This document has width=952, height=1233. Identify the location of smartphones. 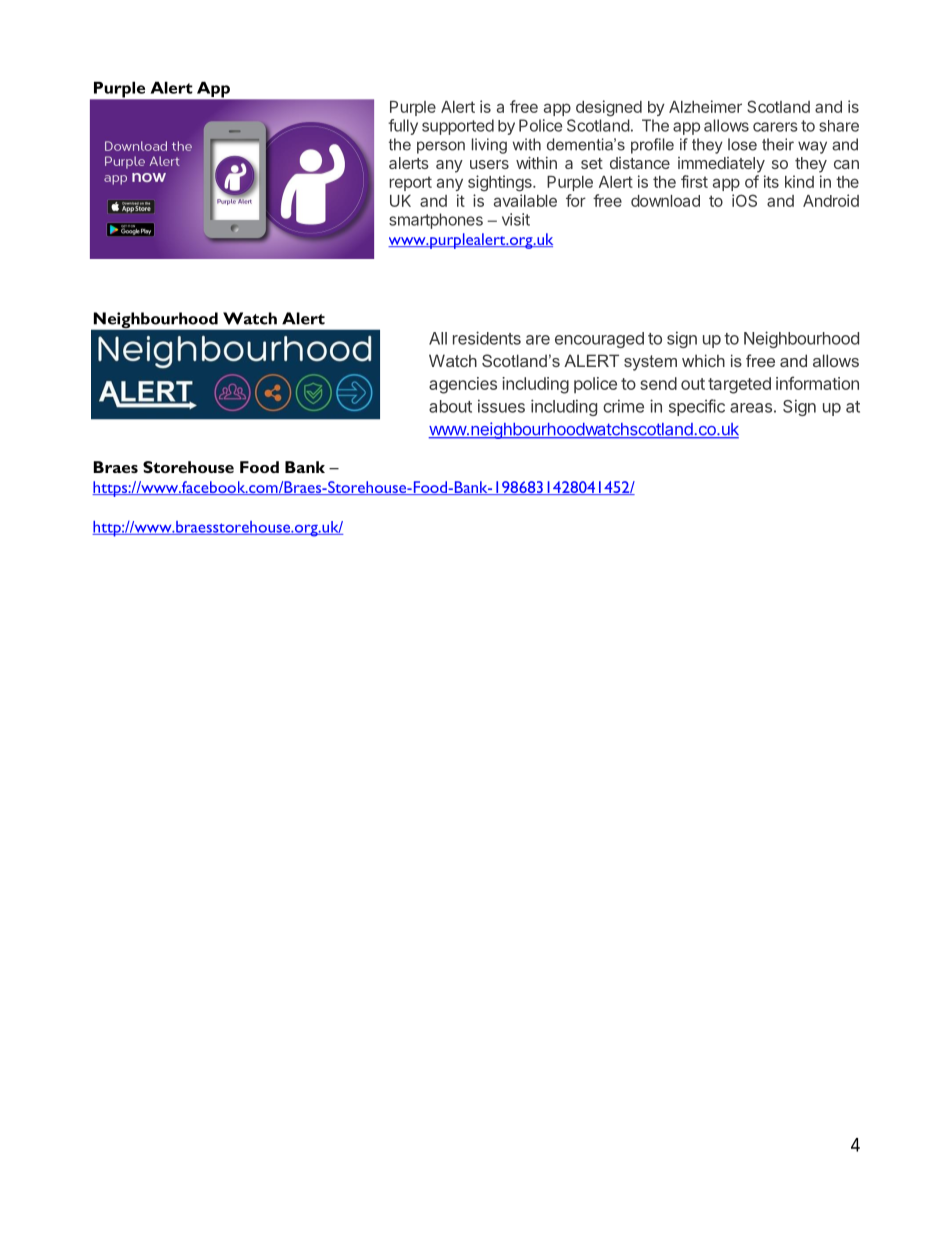
(436, 221).
